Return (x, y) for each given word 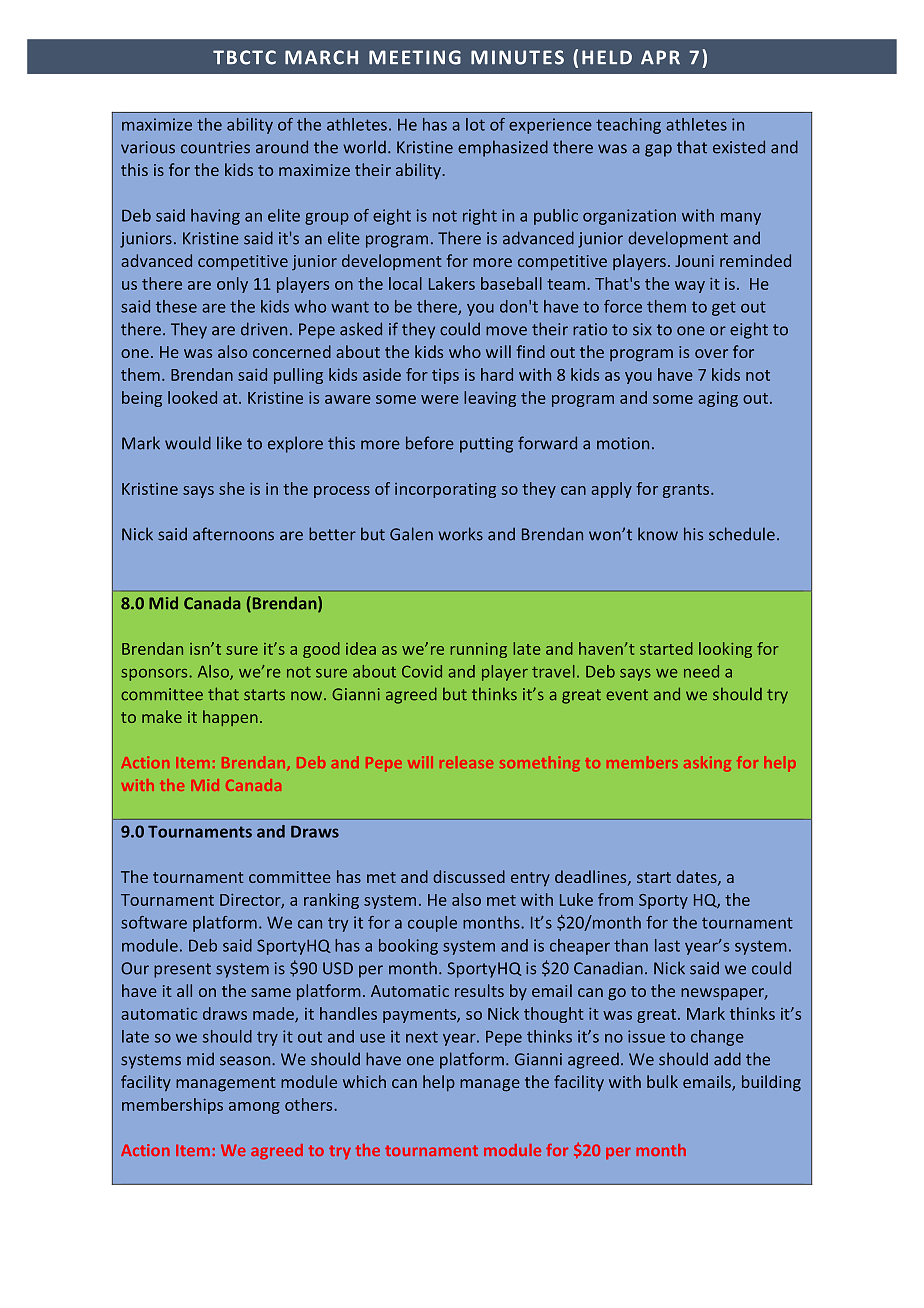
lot (475, 124)
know (658, 534)
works (460, 534)
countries (215, 147)
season (246, 1061)
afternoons (233, 534)
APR (660, 57)
